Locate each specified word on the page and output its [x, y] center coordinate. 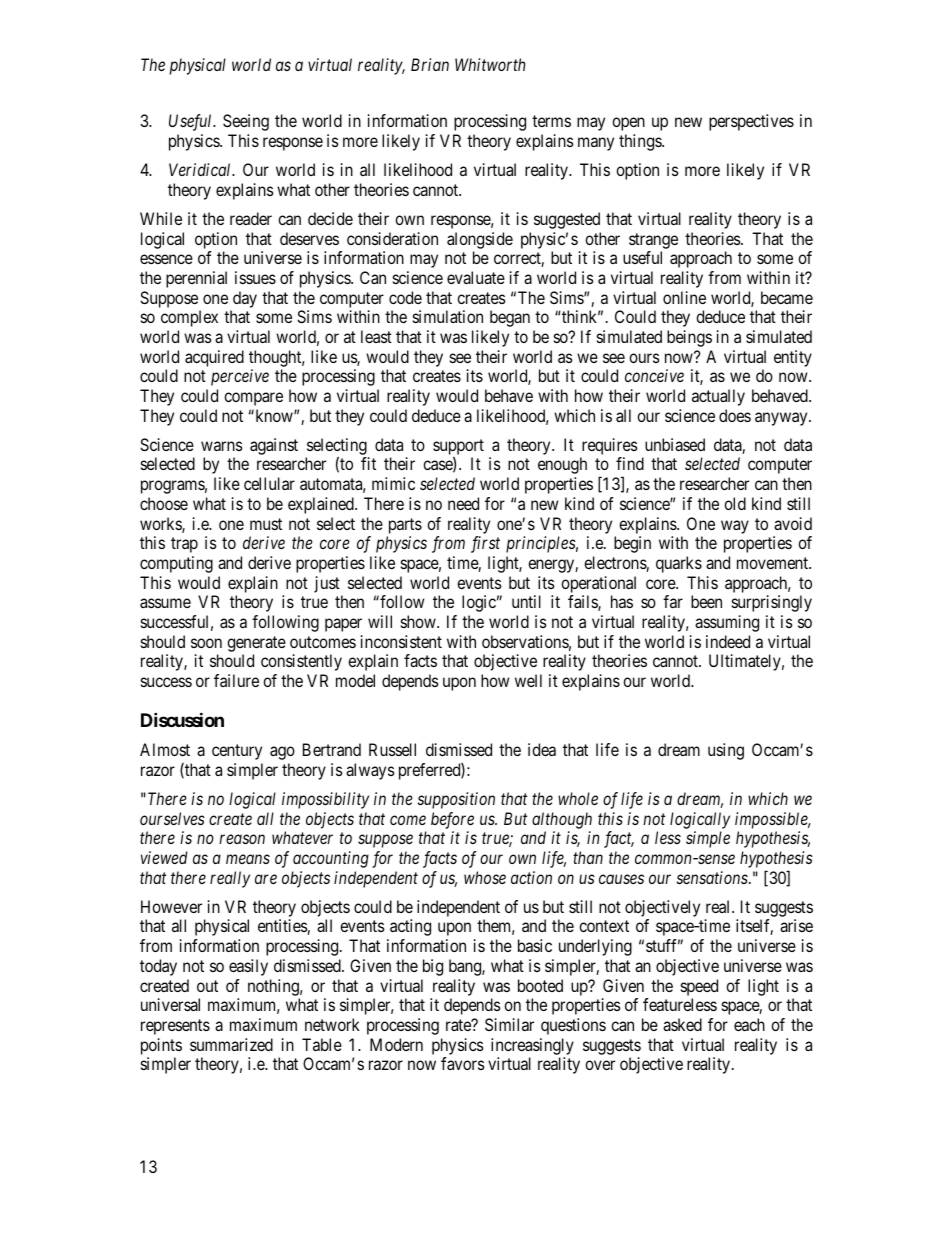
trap [184, 545]
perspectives [751, 122]
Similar [509, 1024]
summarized [231, 1044]
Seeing [246, 122]
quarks [679, 564]
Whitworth [490, 64]
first [485, 544]
